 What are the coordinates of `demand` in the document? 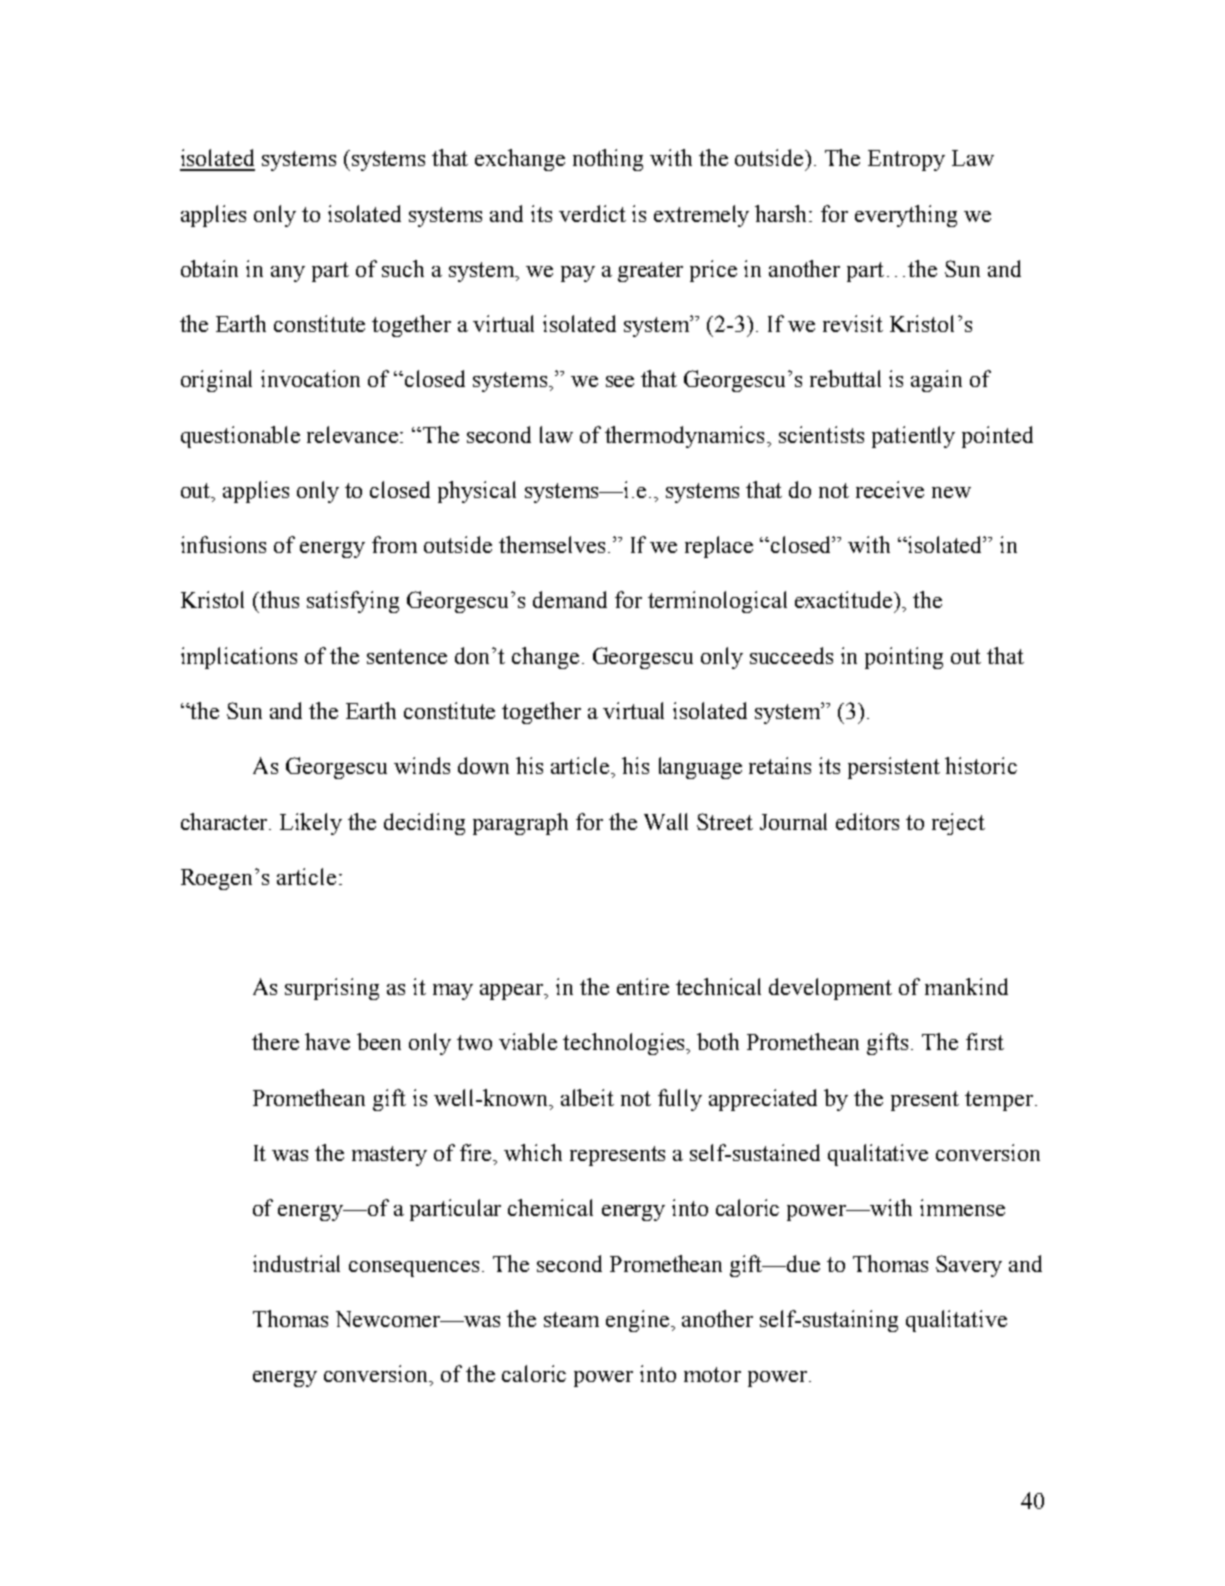 It's located at (570, 599).
